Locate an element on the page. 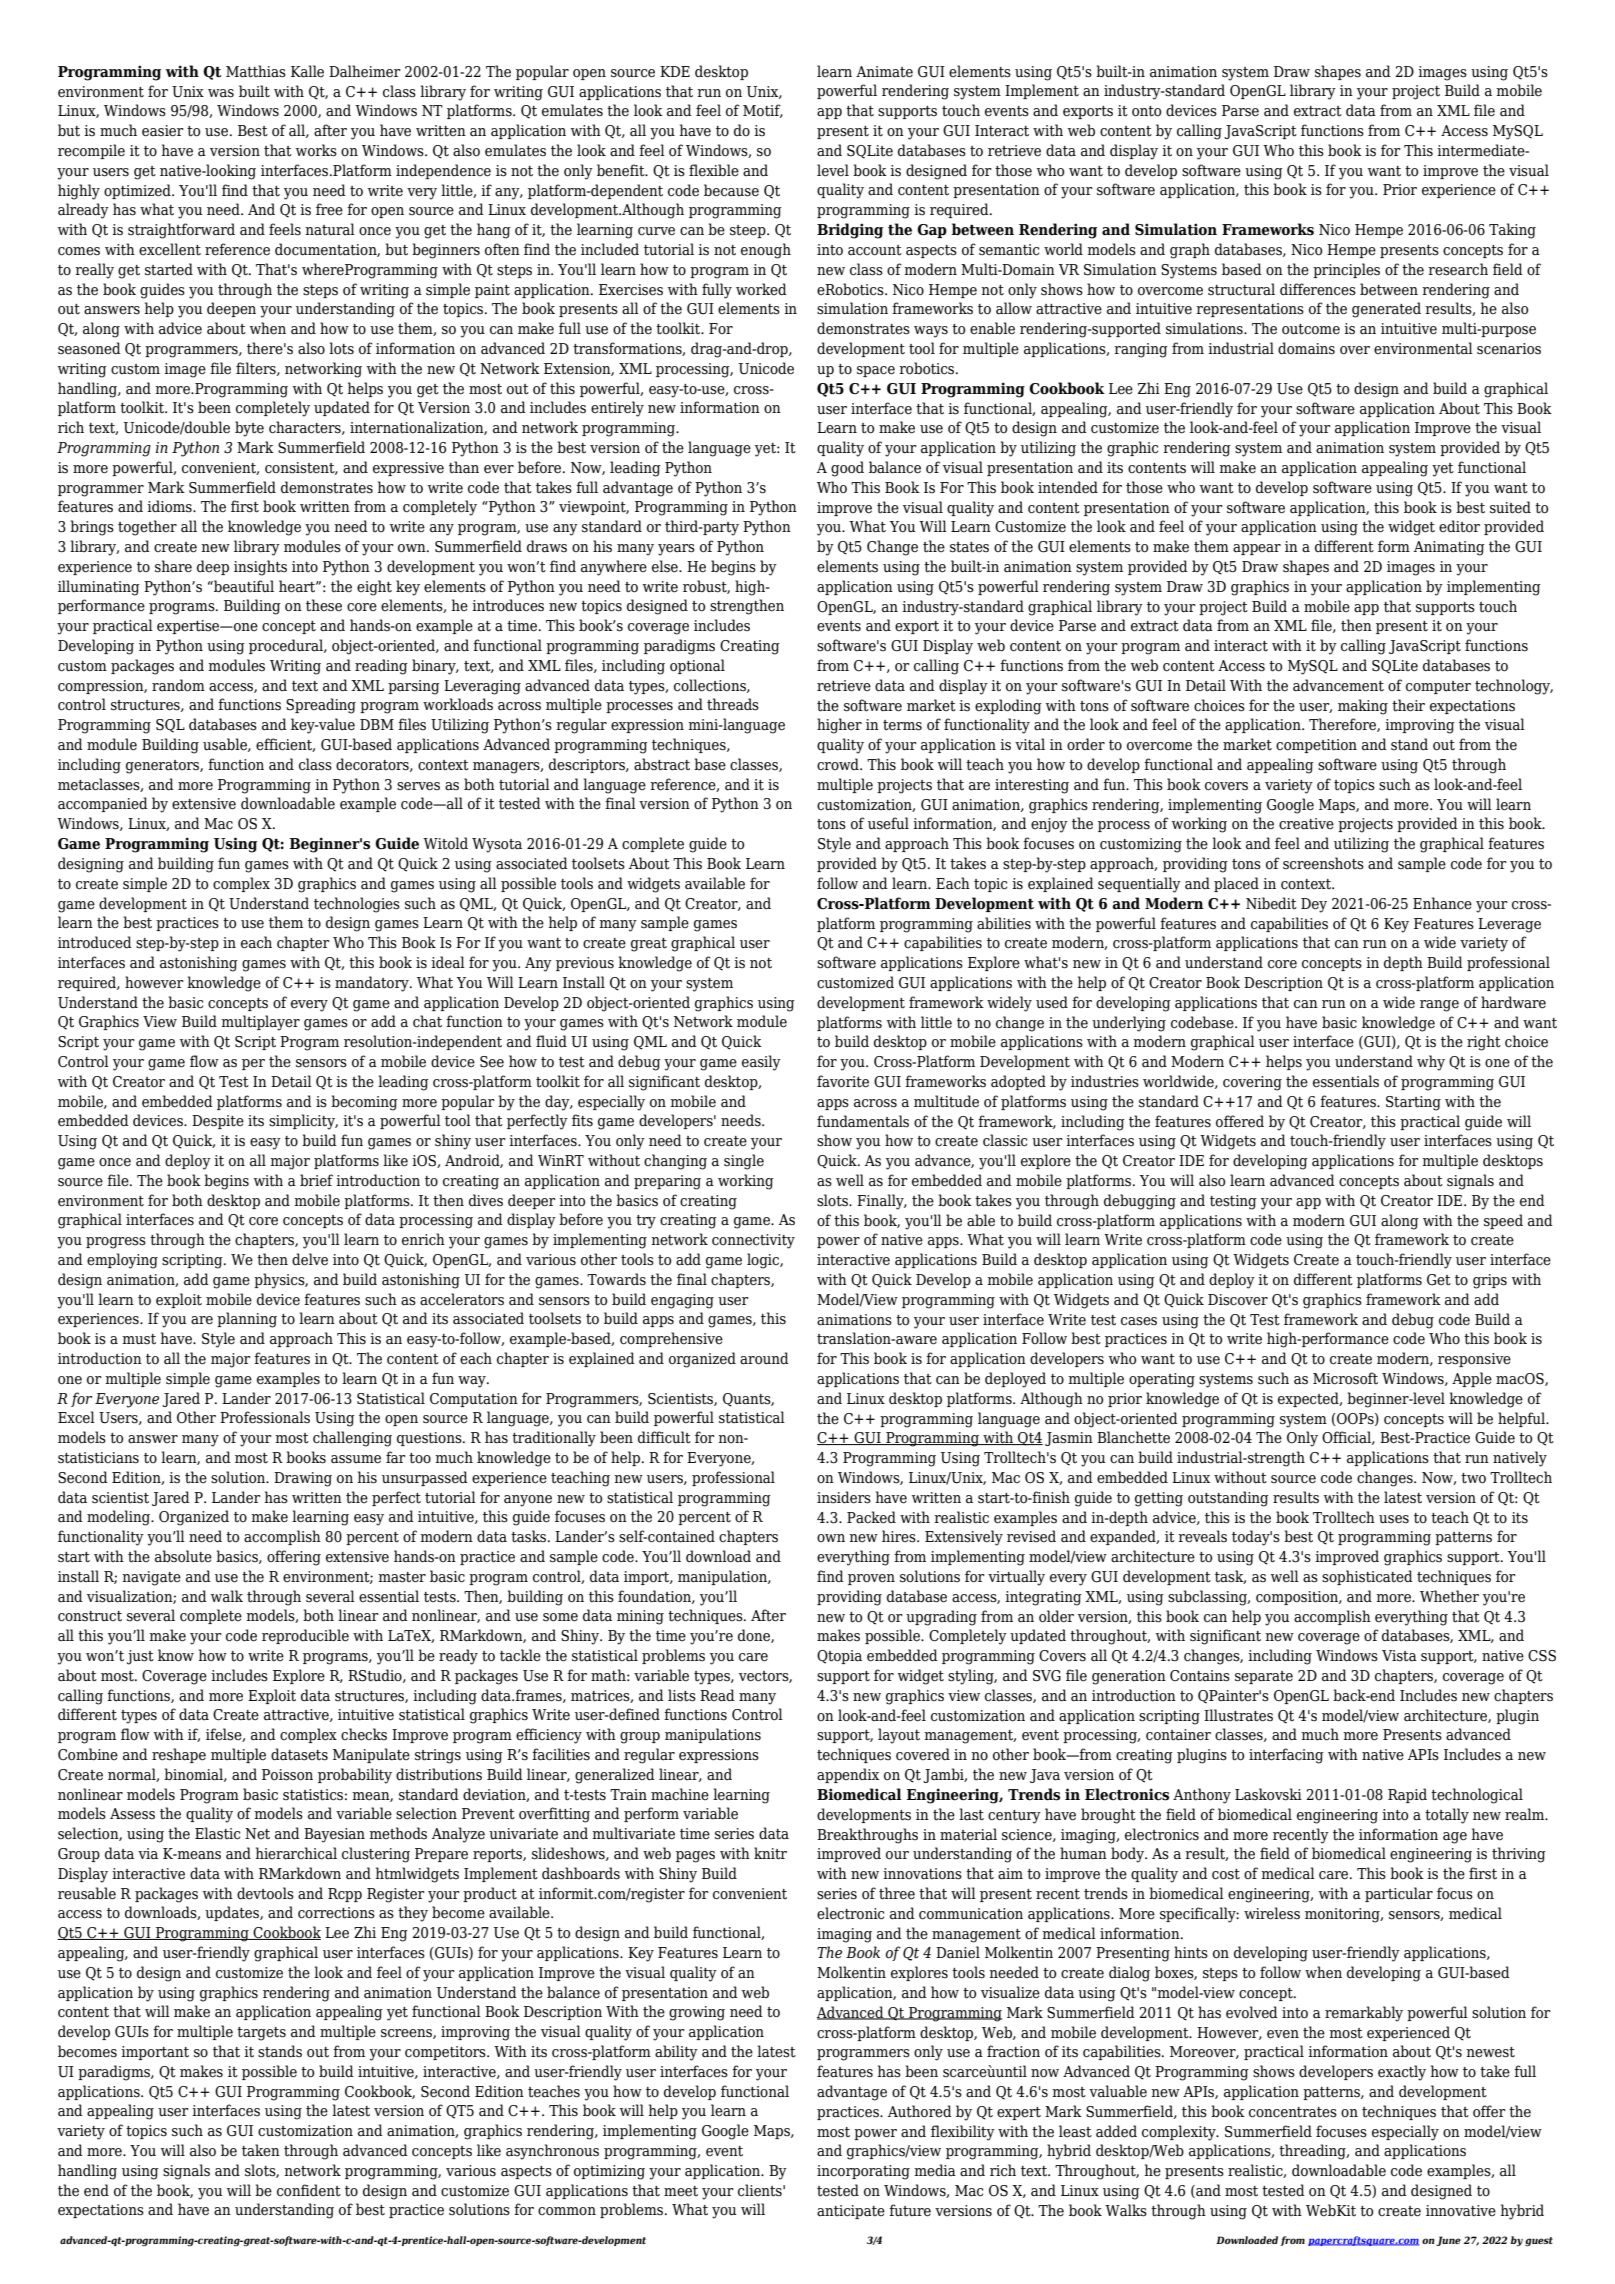 The image size is (1615, 2284). fundamentals is located at coordinates (863, 1121).
